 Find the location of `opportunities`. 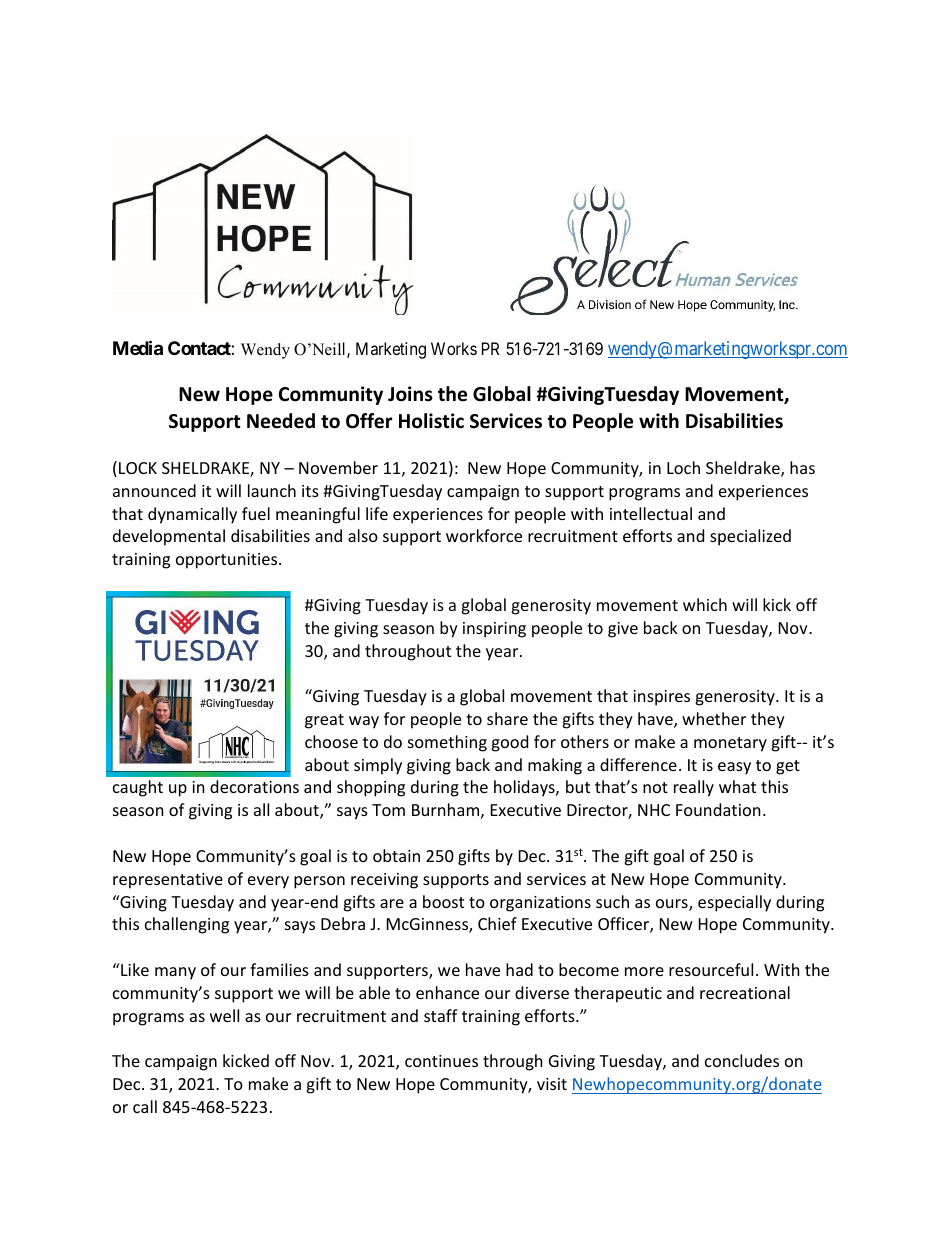

opportunities is located at coordinates (228, 561).
